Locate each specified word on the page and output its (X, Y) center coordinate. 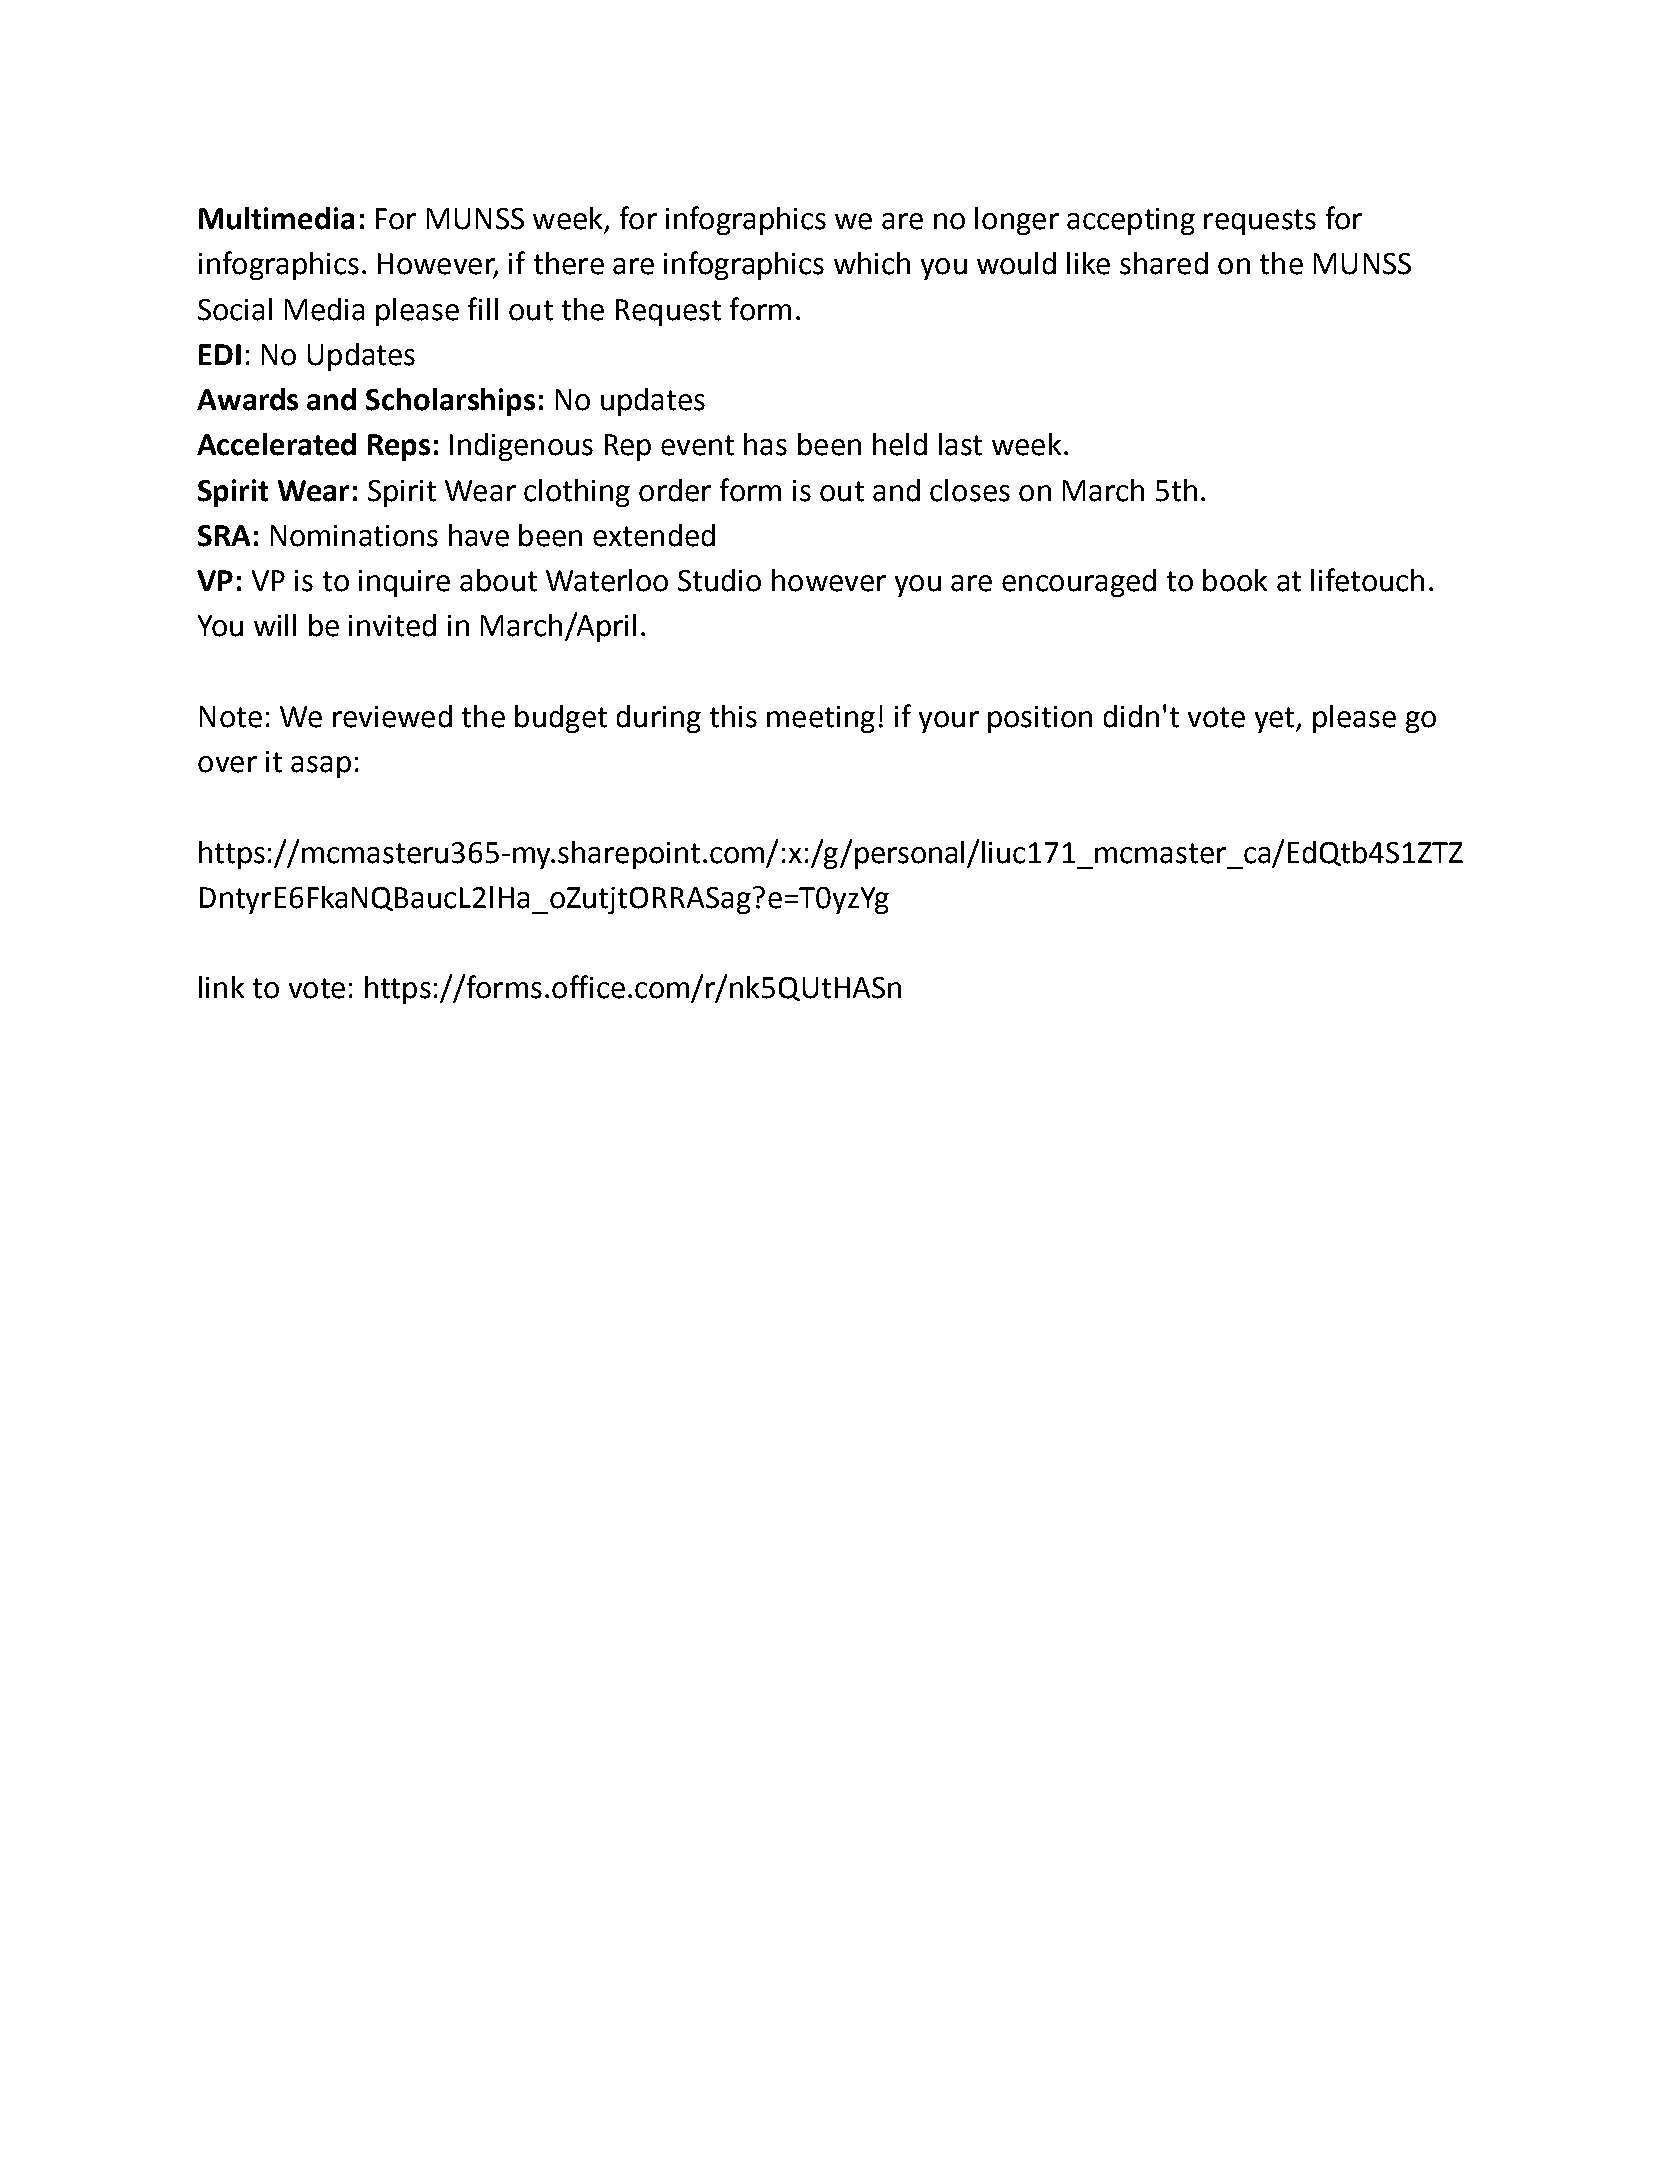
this (733, 716)
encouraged (1079, 583)
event (697, 445)
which (872, 263)
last (960, 444)
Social (235, 309)
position (1040, 719)
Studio (719, 580)
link (221, 987)
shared (1164, 263)
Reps (399, 447)
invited (392, 625)
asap (321, 767)
